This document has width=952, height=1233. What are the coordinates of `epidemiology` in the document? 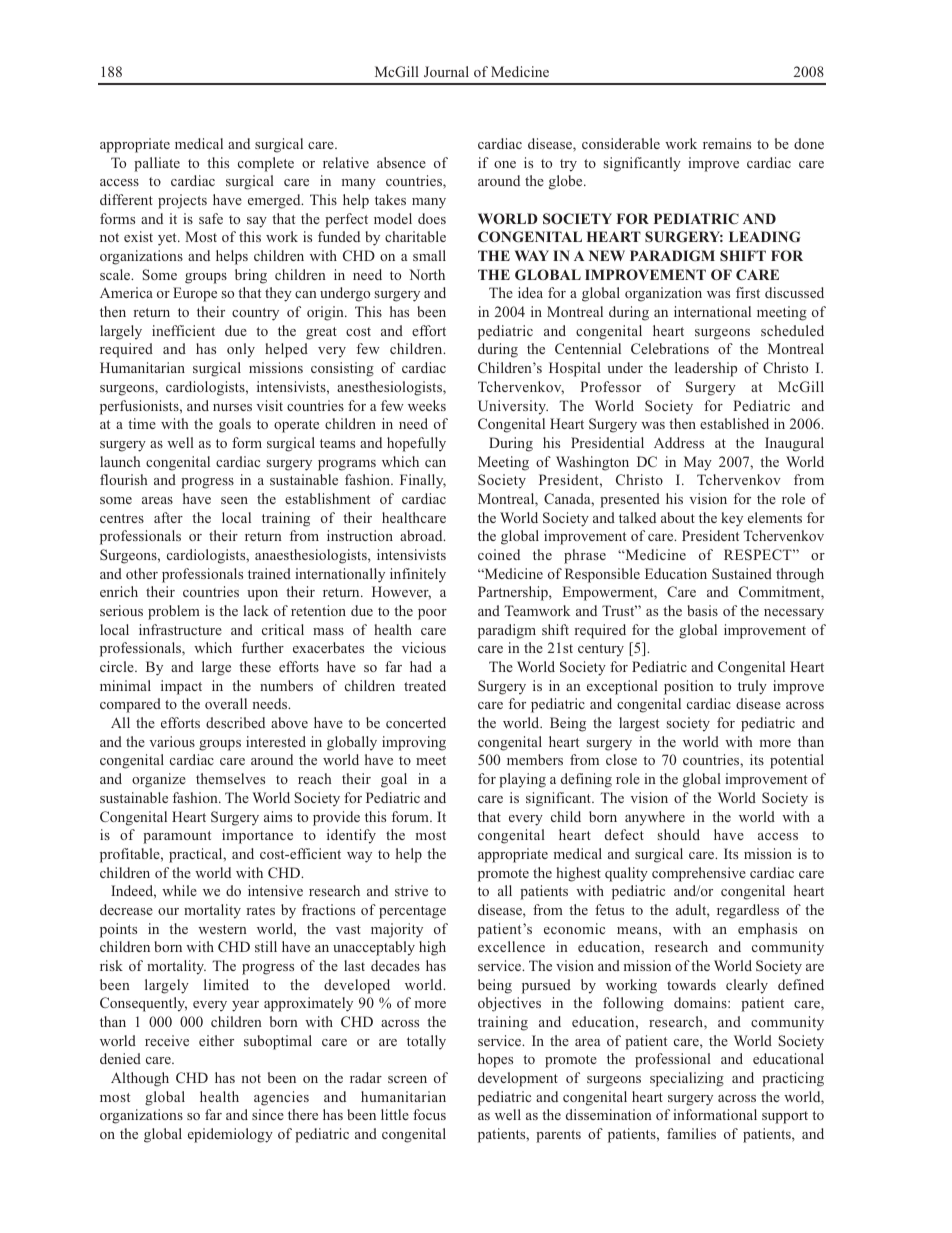 It's located at (230, 1135).
